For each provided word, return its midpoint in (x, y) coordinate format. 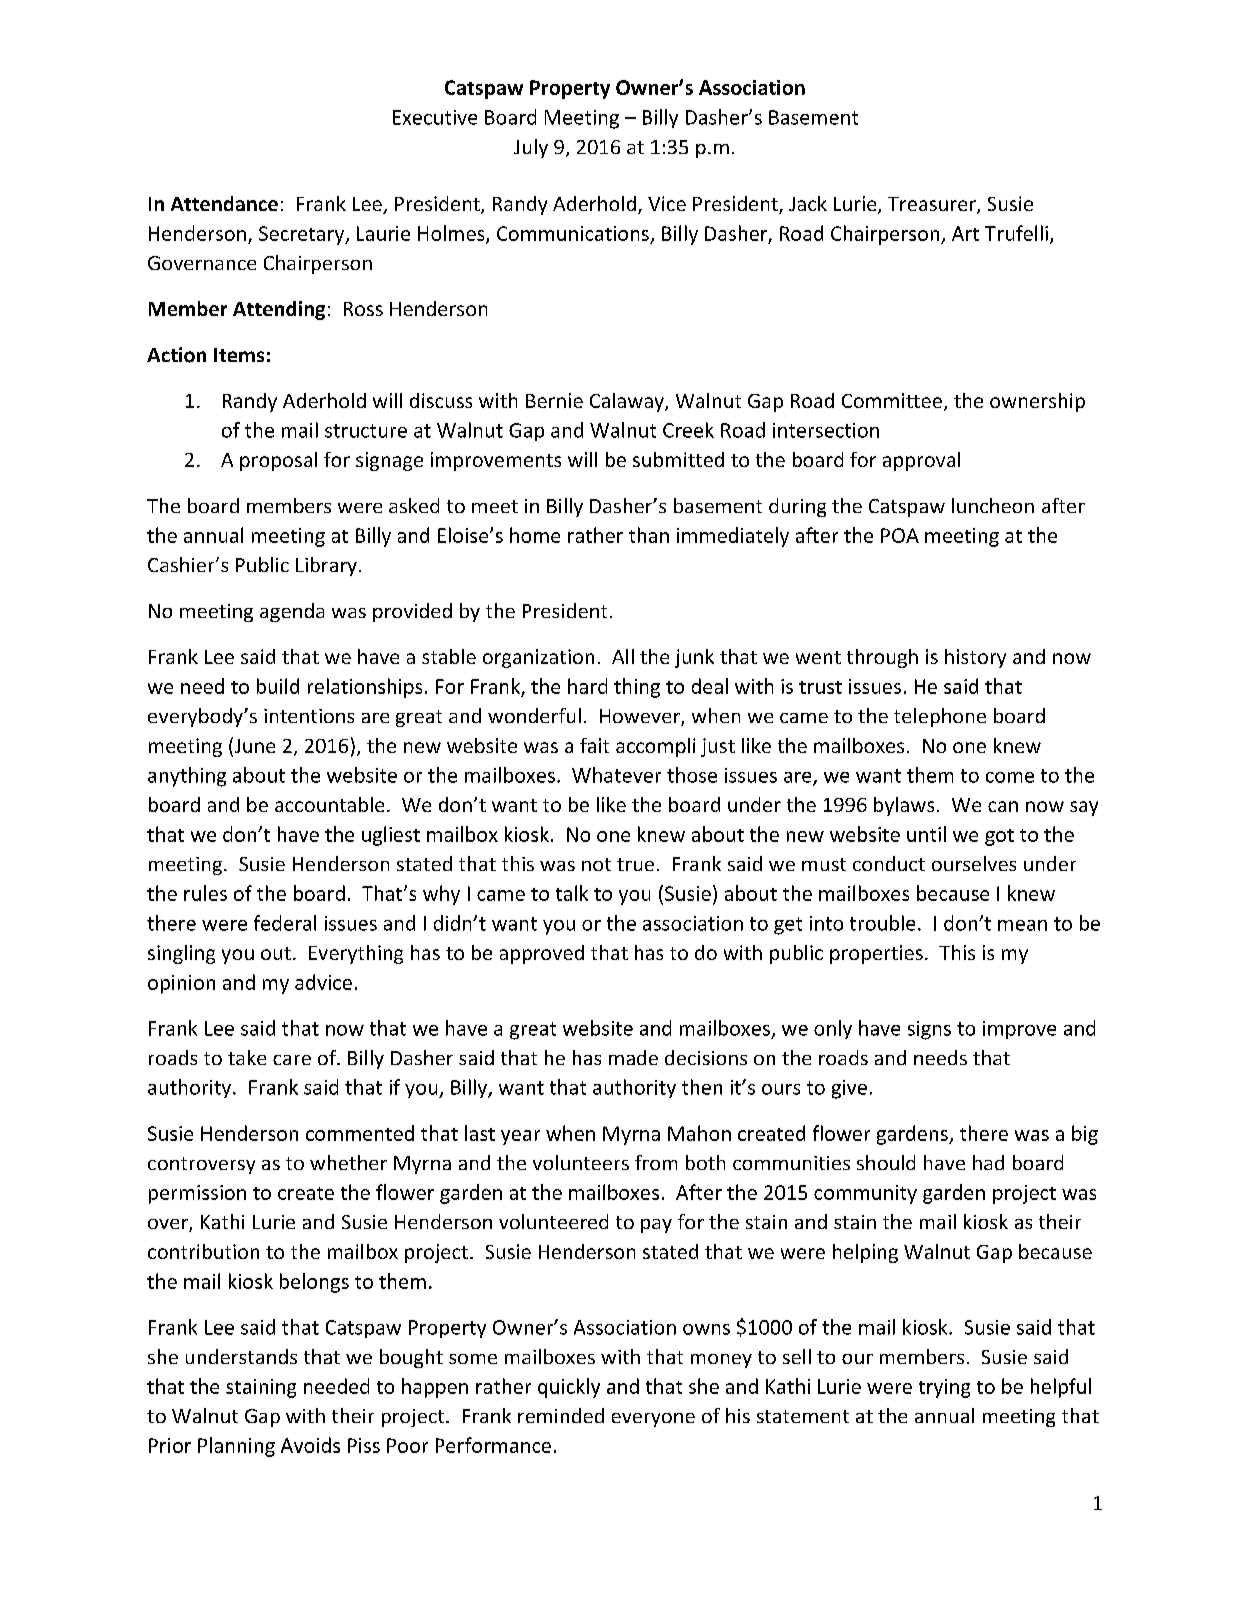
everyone (653, 1420)
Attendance (224, 203)
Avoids (310, 1445)
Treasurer (933, 205)
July (531, 148)
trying (944, 1388)
